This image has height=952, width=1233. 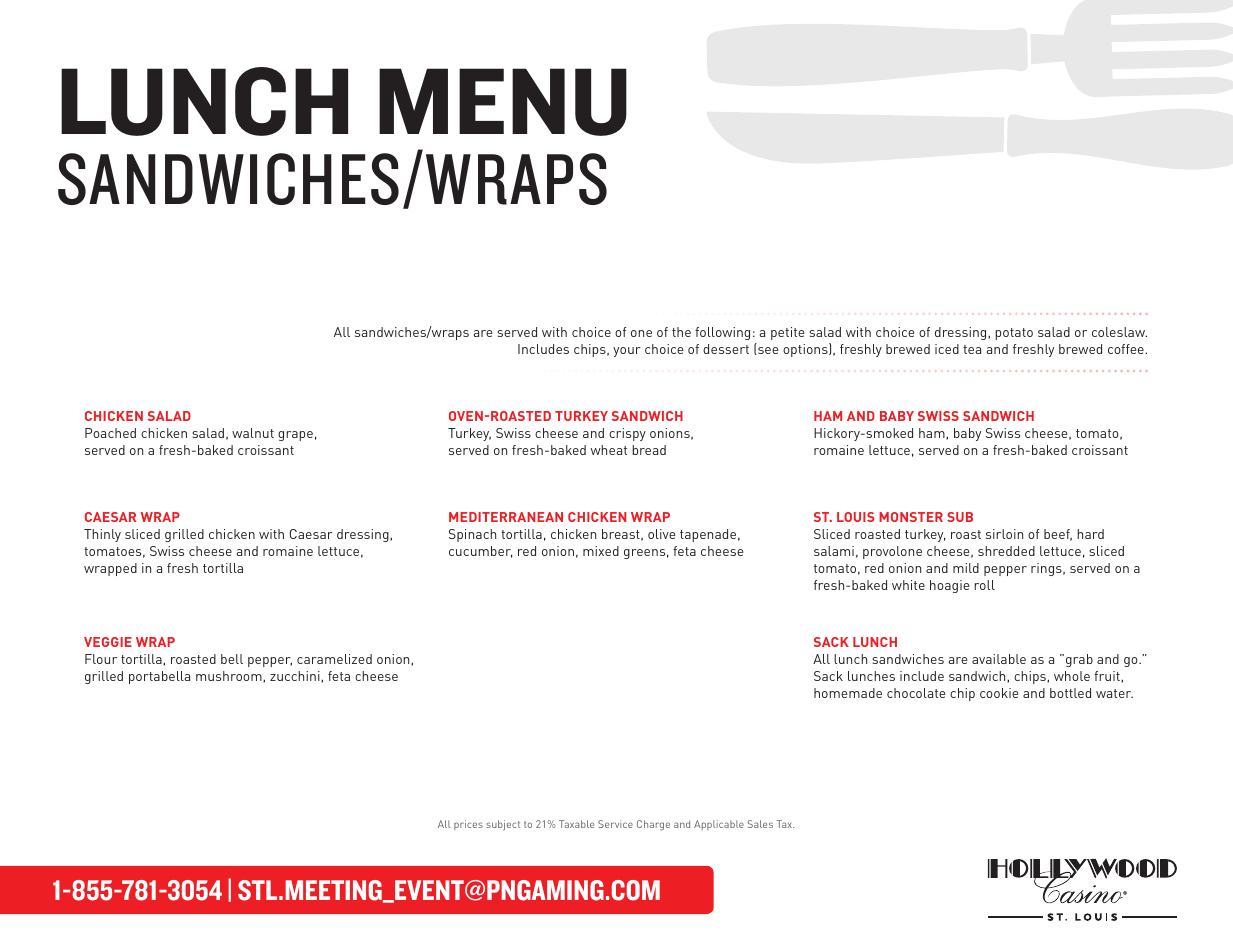 What do you see at coordinates (848, 693) in the image?
I see `homemade` at bounding box center [848, 693].
